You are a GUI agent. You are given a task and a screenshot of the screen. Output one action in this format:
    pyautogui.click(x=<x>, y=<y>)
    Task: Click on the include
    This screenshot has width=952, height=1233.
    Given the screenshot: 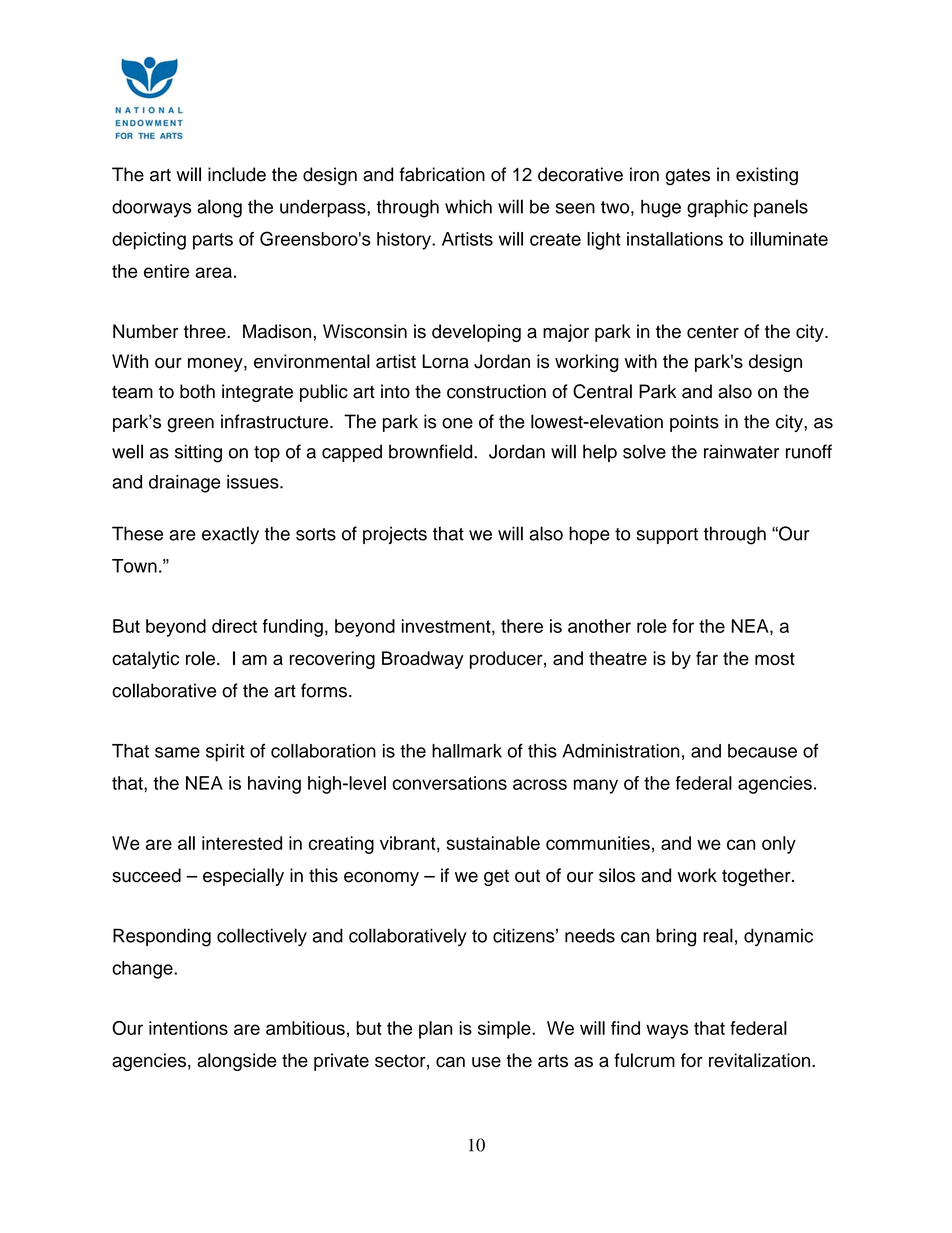 What is the action you would take?
    pyautogui.click(x=237, y=174)
